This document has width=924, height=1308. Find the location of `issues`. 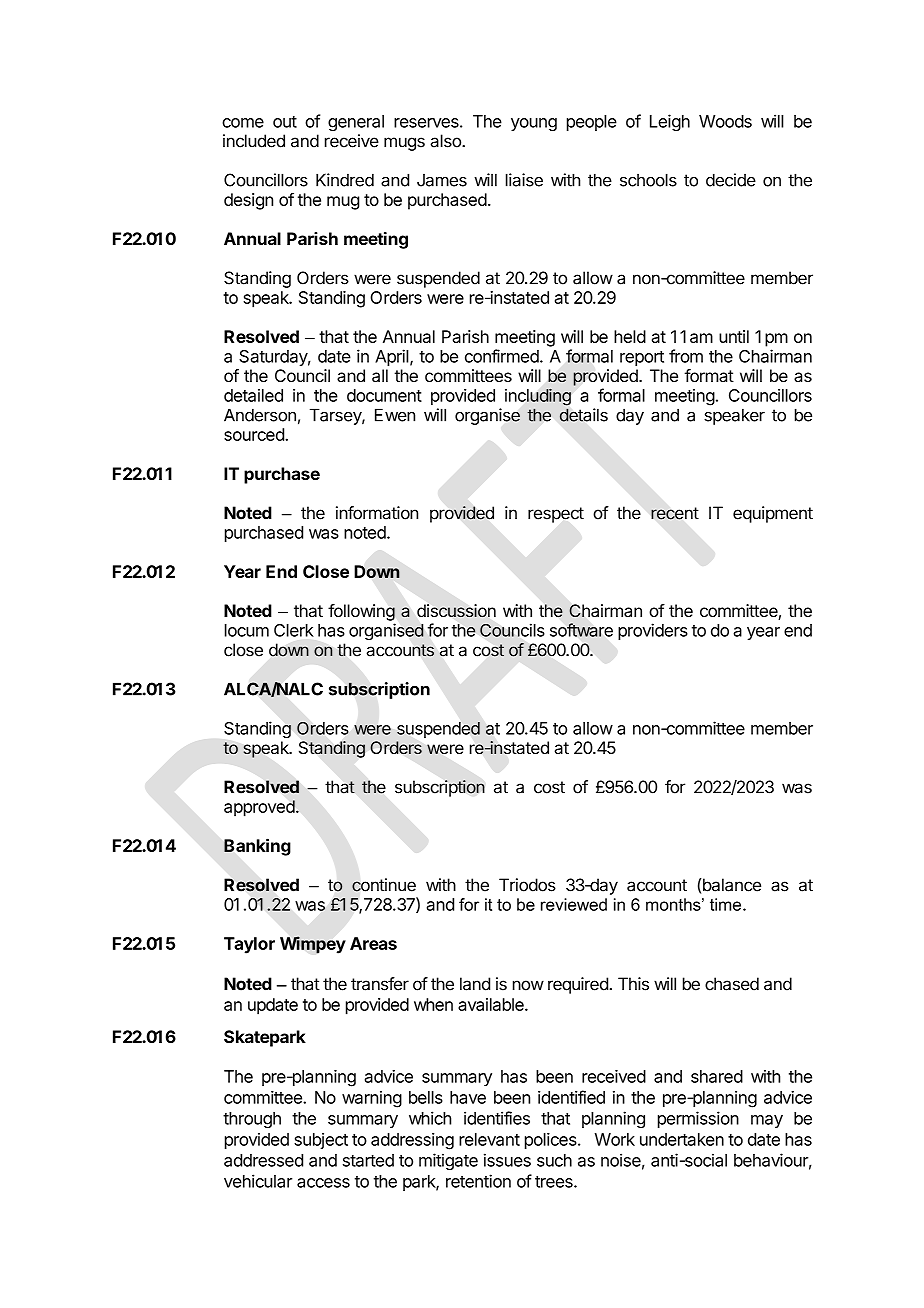

issues is located at coordinates (507, 1160).
